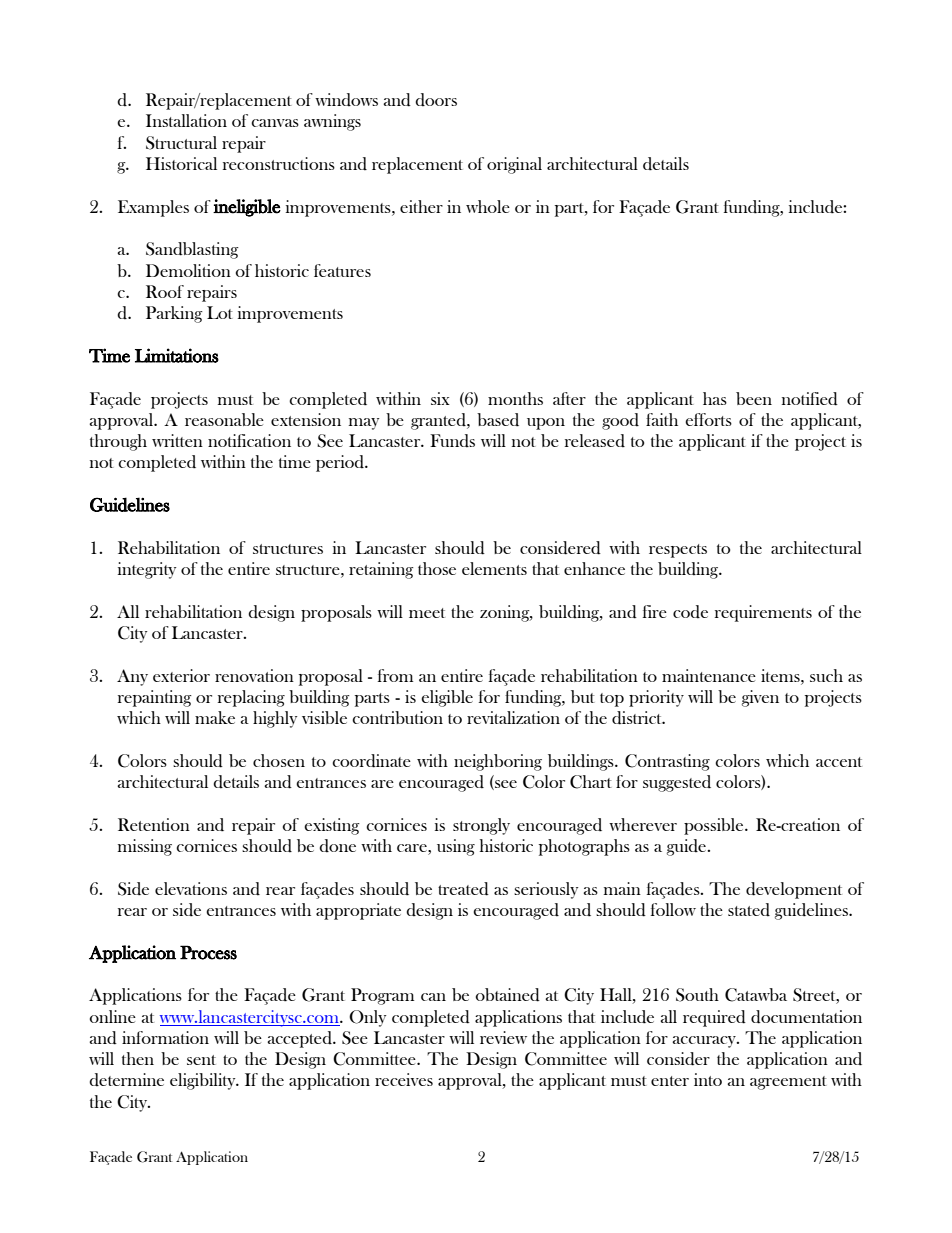 The width and height of the screenshot is (952, 1233). Describe the element at coordinates (436, 100) in the screenshot. I see `doors` at that location.
